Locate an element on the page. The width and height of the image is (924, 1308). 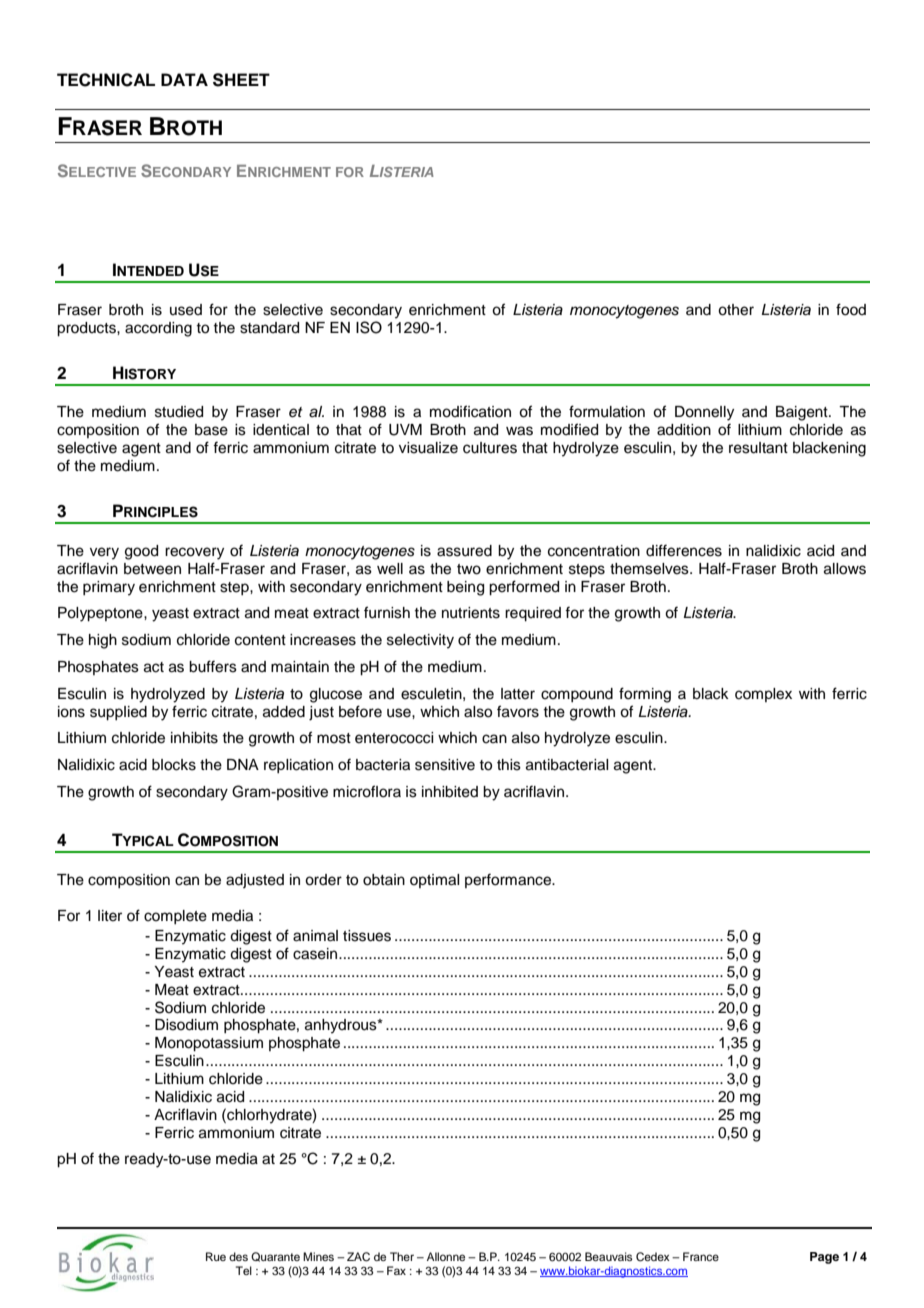
DATA is located at coordinates (184, 79).
